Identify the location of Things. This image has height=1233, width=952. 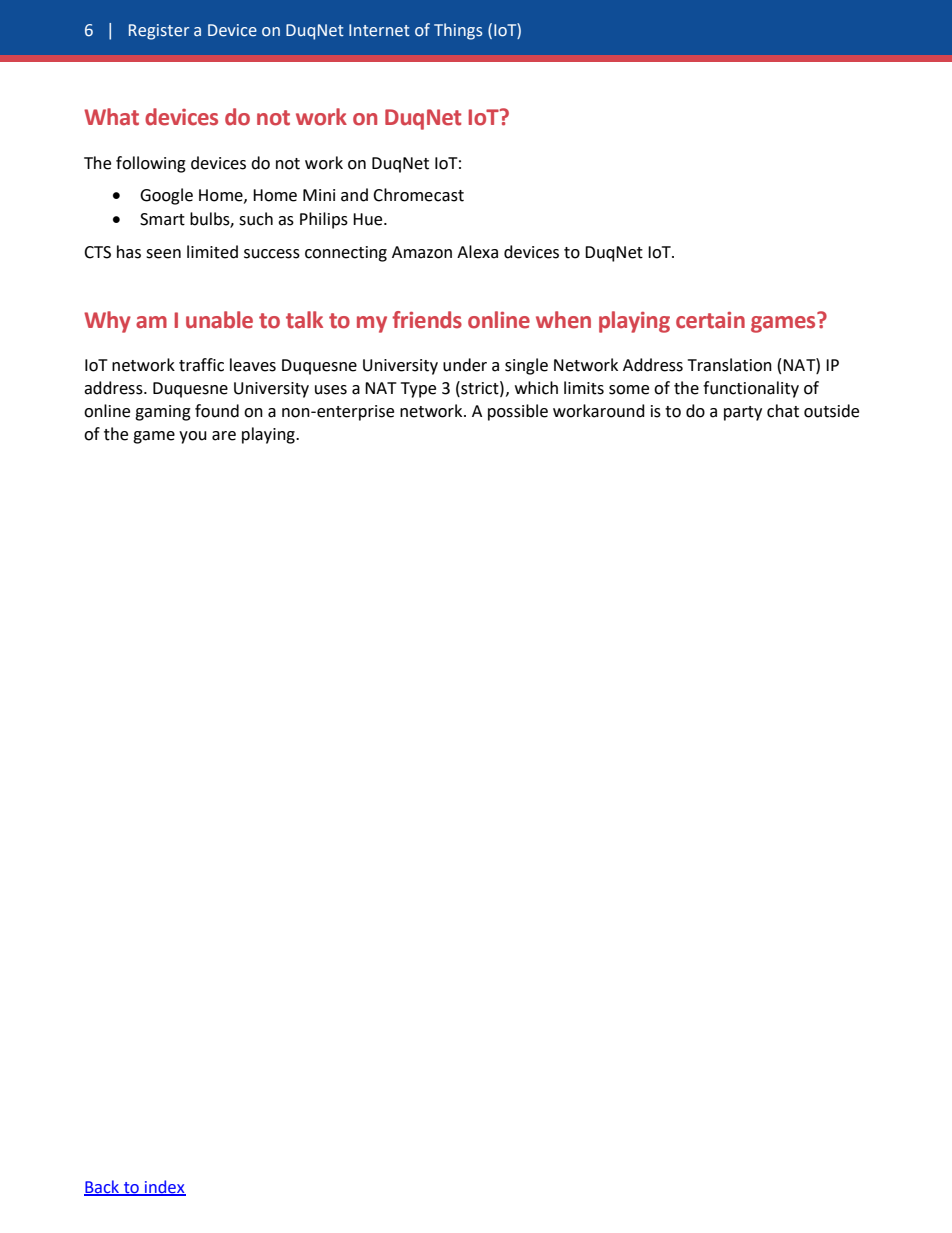
(458, 31).
